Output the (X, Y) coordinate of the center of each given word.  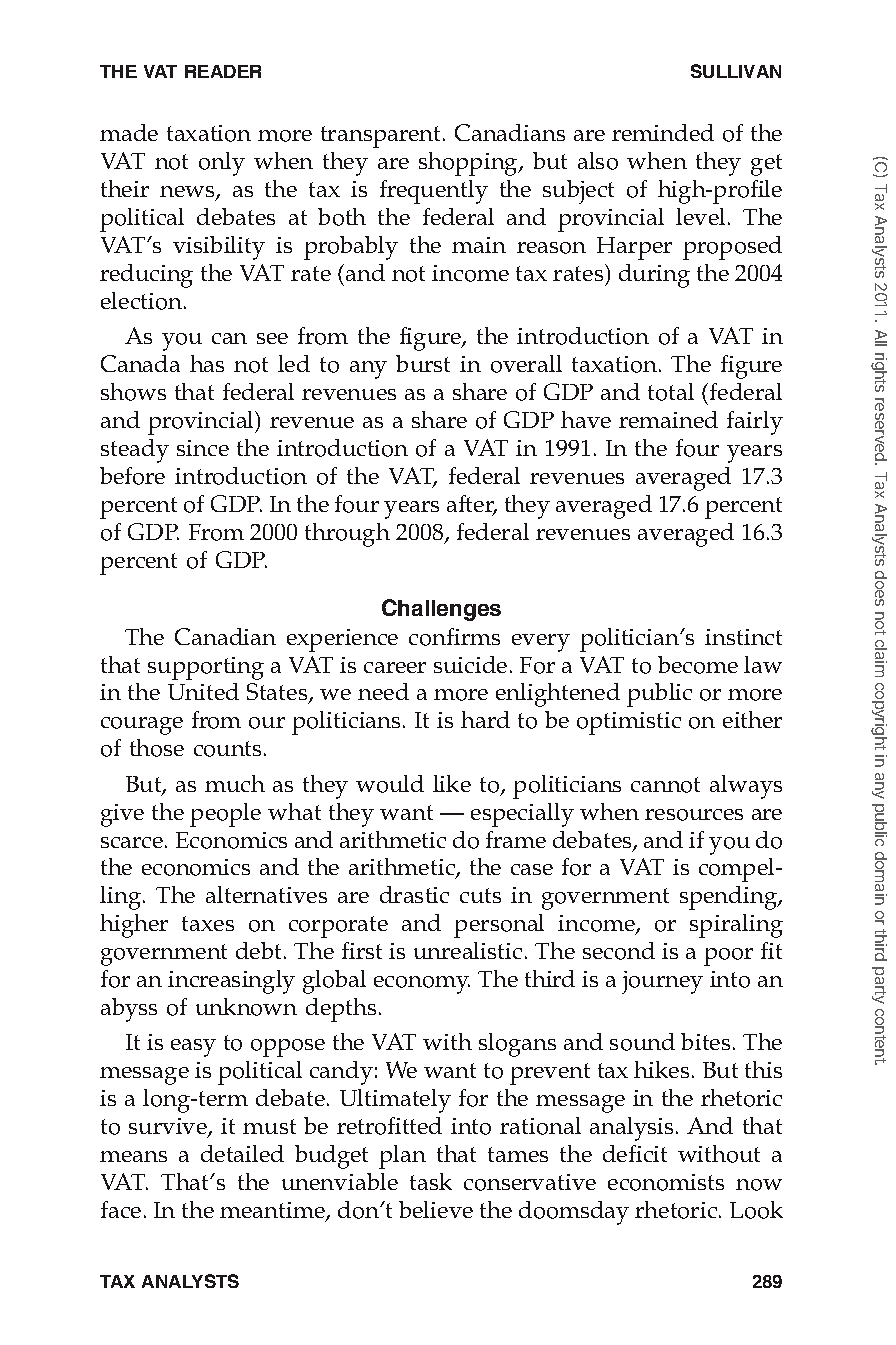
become (698, 665)
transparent (382, 137)
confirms (454, 637)
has (207, 363)
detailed (242, 1153)
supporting (206, 668)
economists (666, 1182)
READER (223, 71)
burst (423, 363)
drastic (414, 894)
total (671, 392)
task (431, 1181)
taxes (208, 923)
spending (730, 898)
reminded (663, 132)
